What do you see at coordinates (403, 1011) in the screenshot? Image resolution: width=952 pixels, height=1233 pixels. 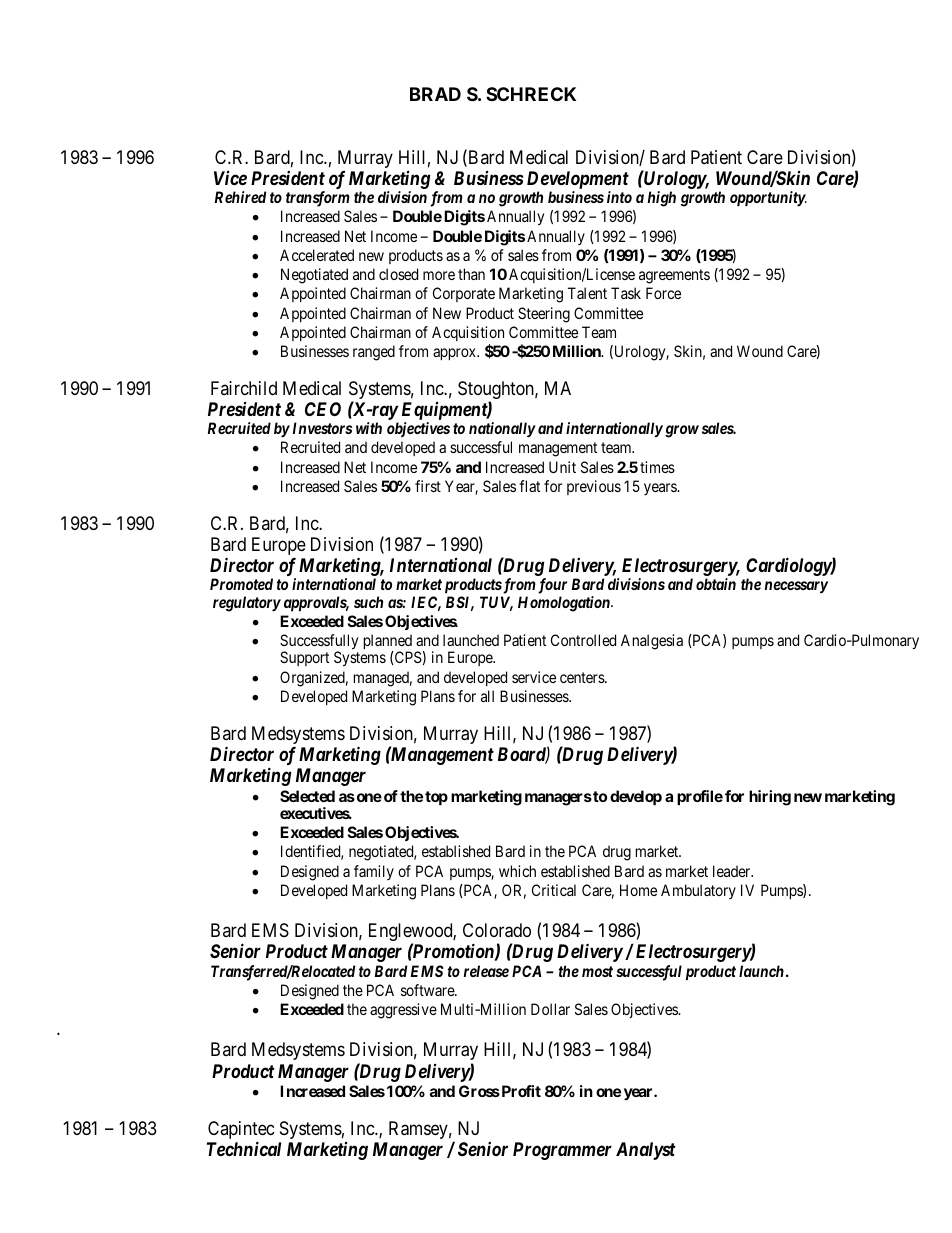 I see `aggressive` at bounding box center [403, 1011].
